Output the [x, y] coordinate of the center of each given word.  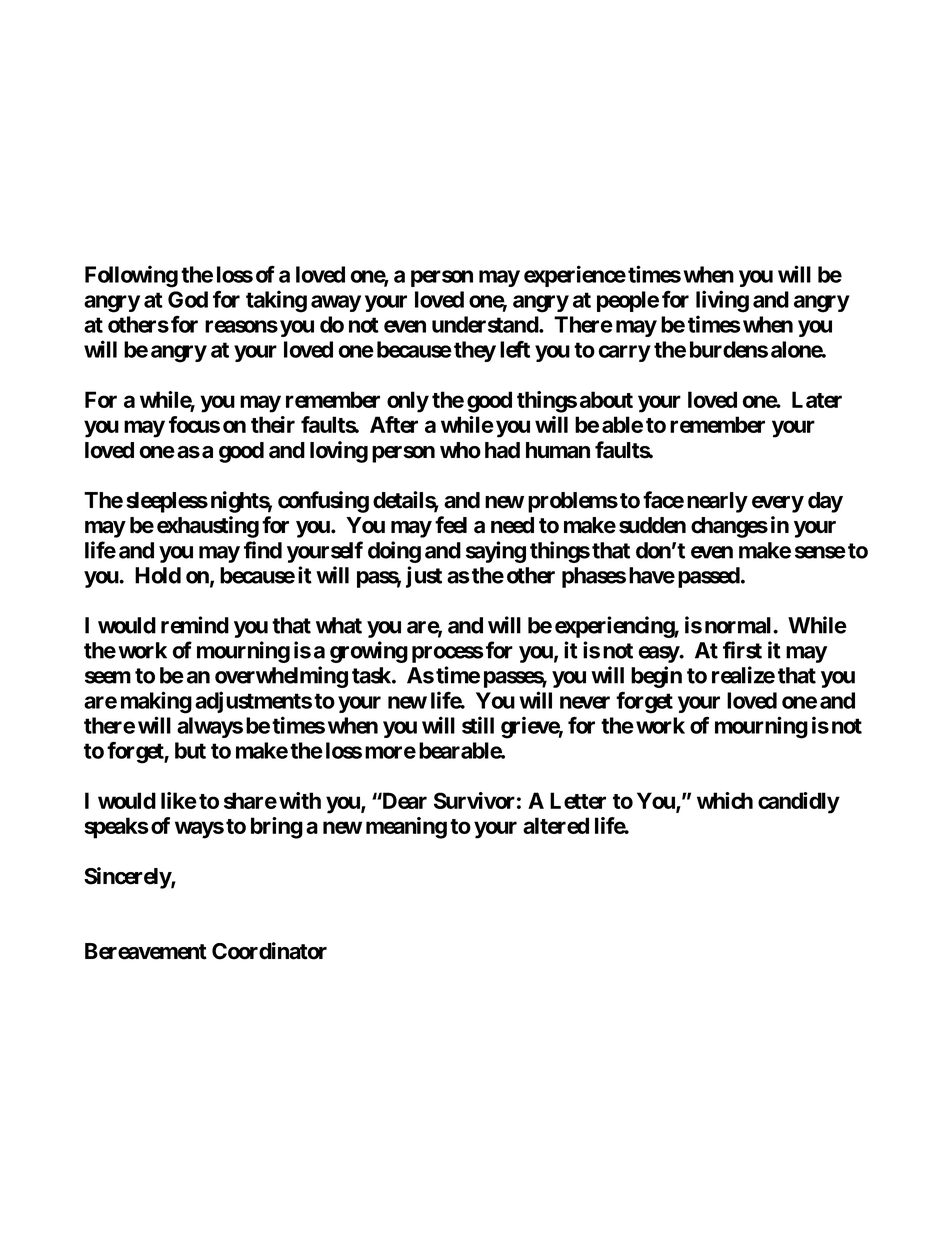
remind [195, 625]
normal [739, 625]
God [188, 299]
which [725, 800]
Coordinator [269, 951]
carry [624, 353]
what [339, 625]
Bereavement [146, 951]
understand [486, 324]
